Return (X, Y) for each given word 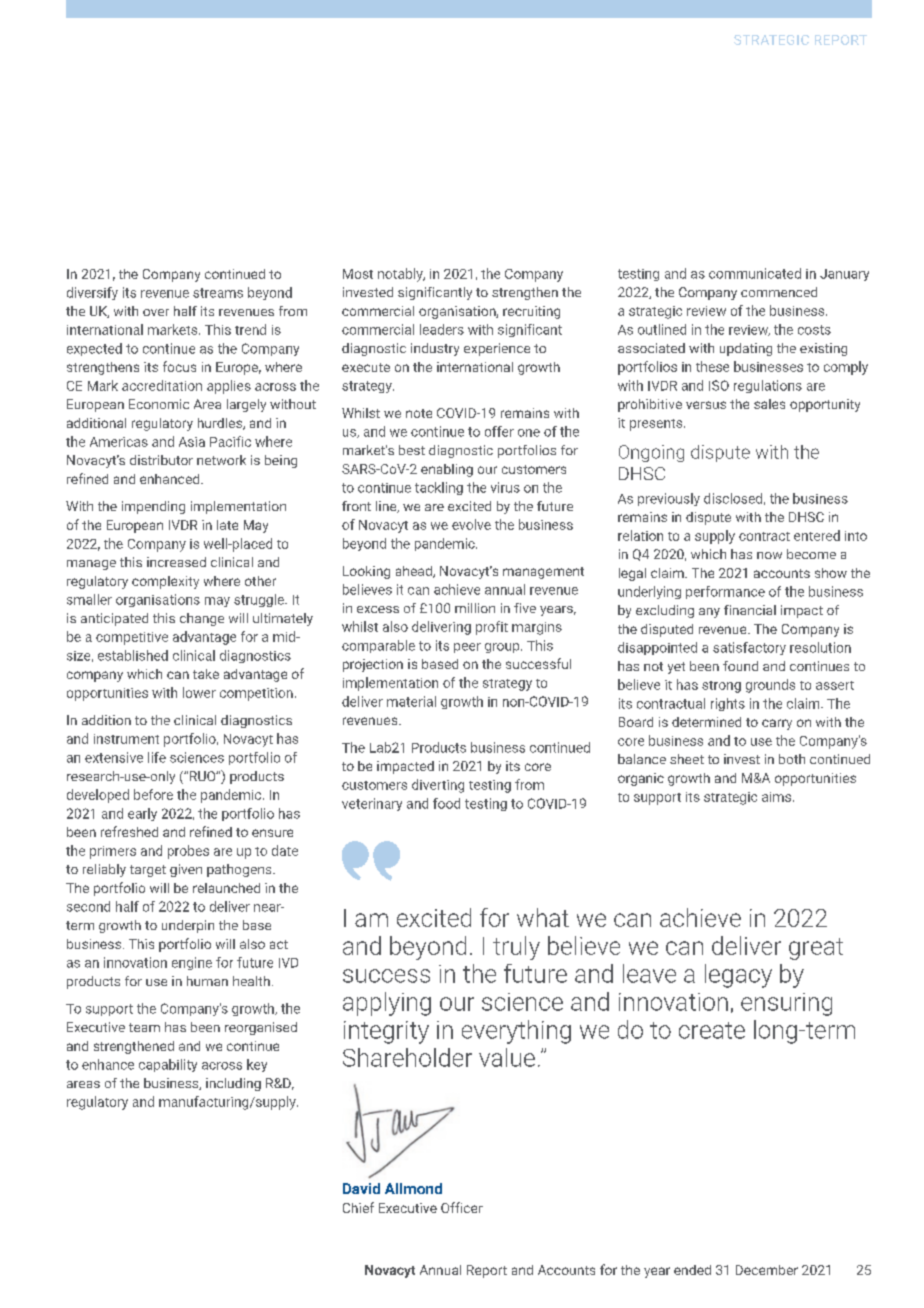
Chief (358, 1207)
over (156, 312)
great (816, 949)
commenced (779, 292)
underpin (188, 926)
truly (516, 948)
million (475, 608)
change (202, 619)
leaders (442, 329)
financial (750, 610)
